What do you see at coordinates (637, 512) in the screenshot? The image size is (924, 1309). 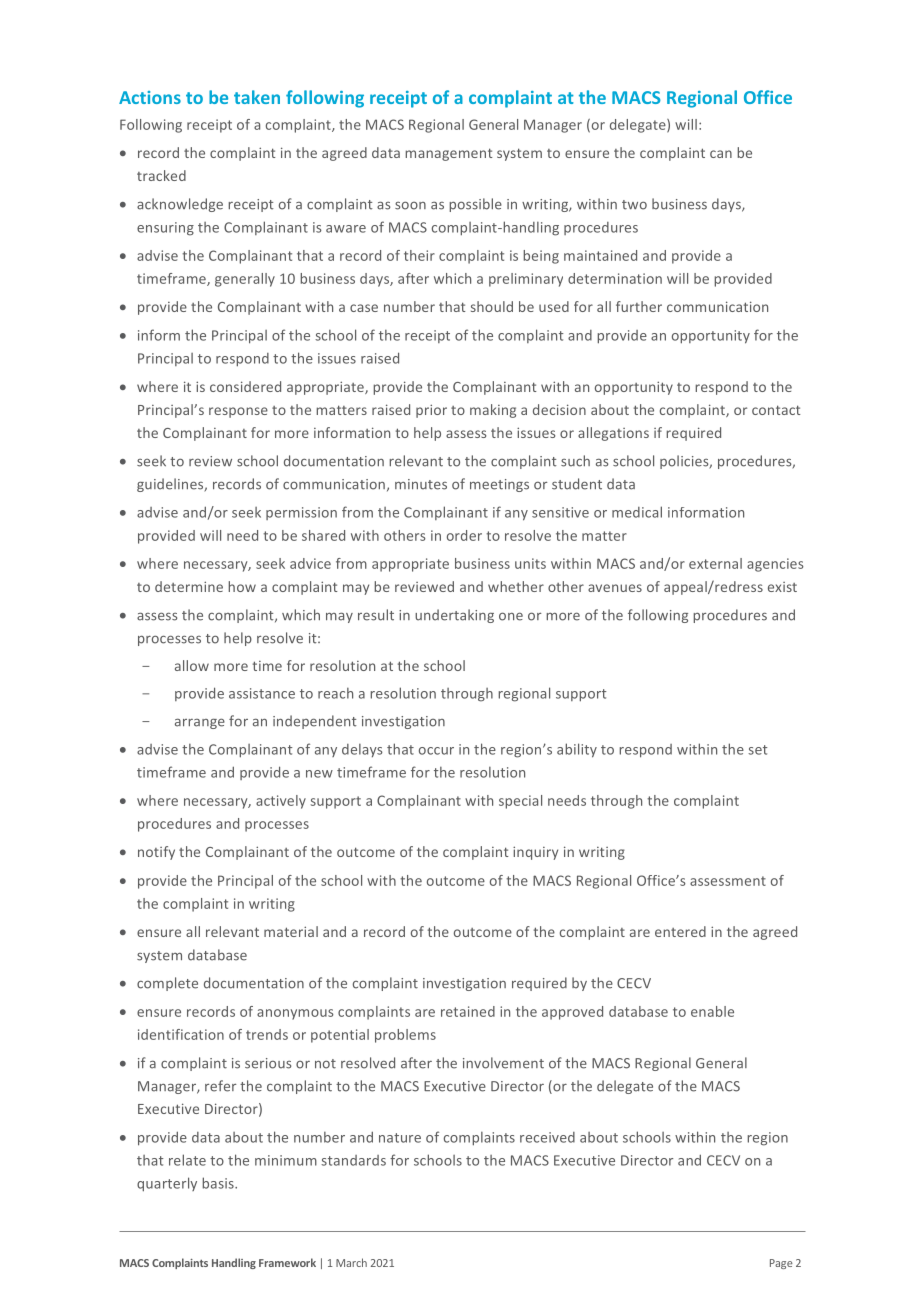 I see `medical` at bounding box center [637, 512].
